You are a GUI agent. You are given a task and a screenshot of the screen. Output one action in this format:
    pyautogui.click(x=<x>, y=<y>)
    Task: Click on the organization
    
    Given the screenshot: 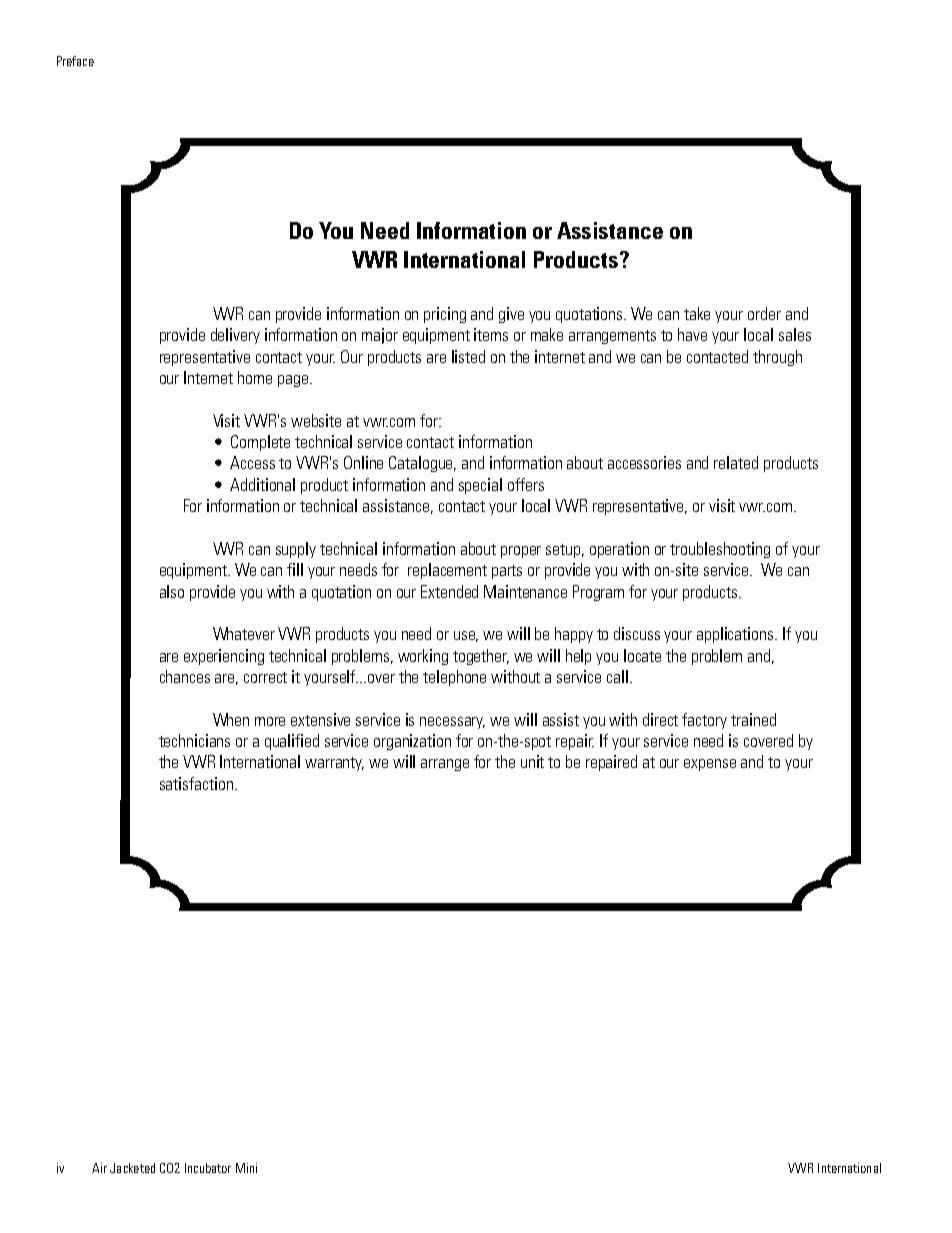 What is the action you would take?
    pyautogui.click(x=412, y=742)
